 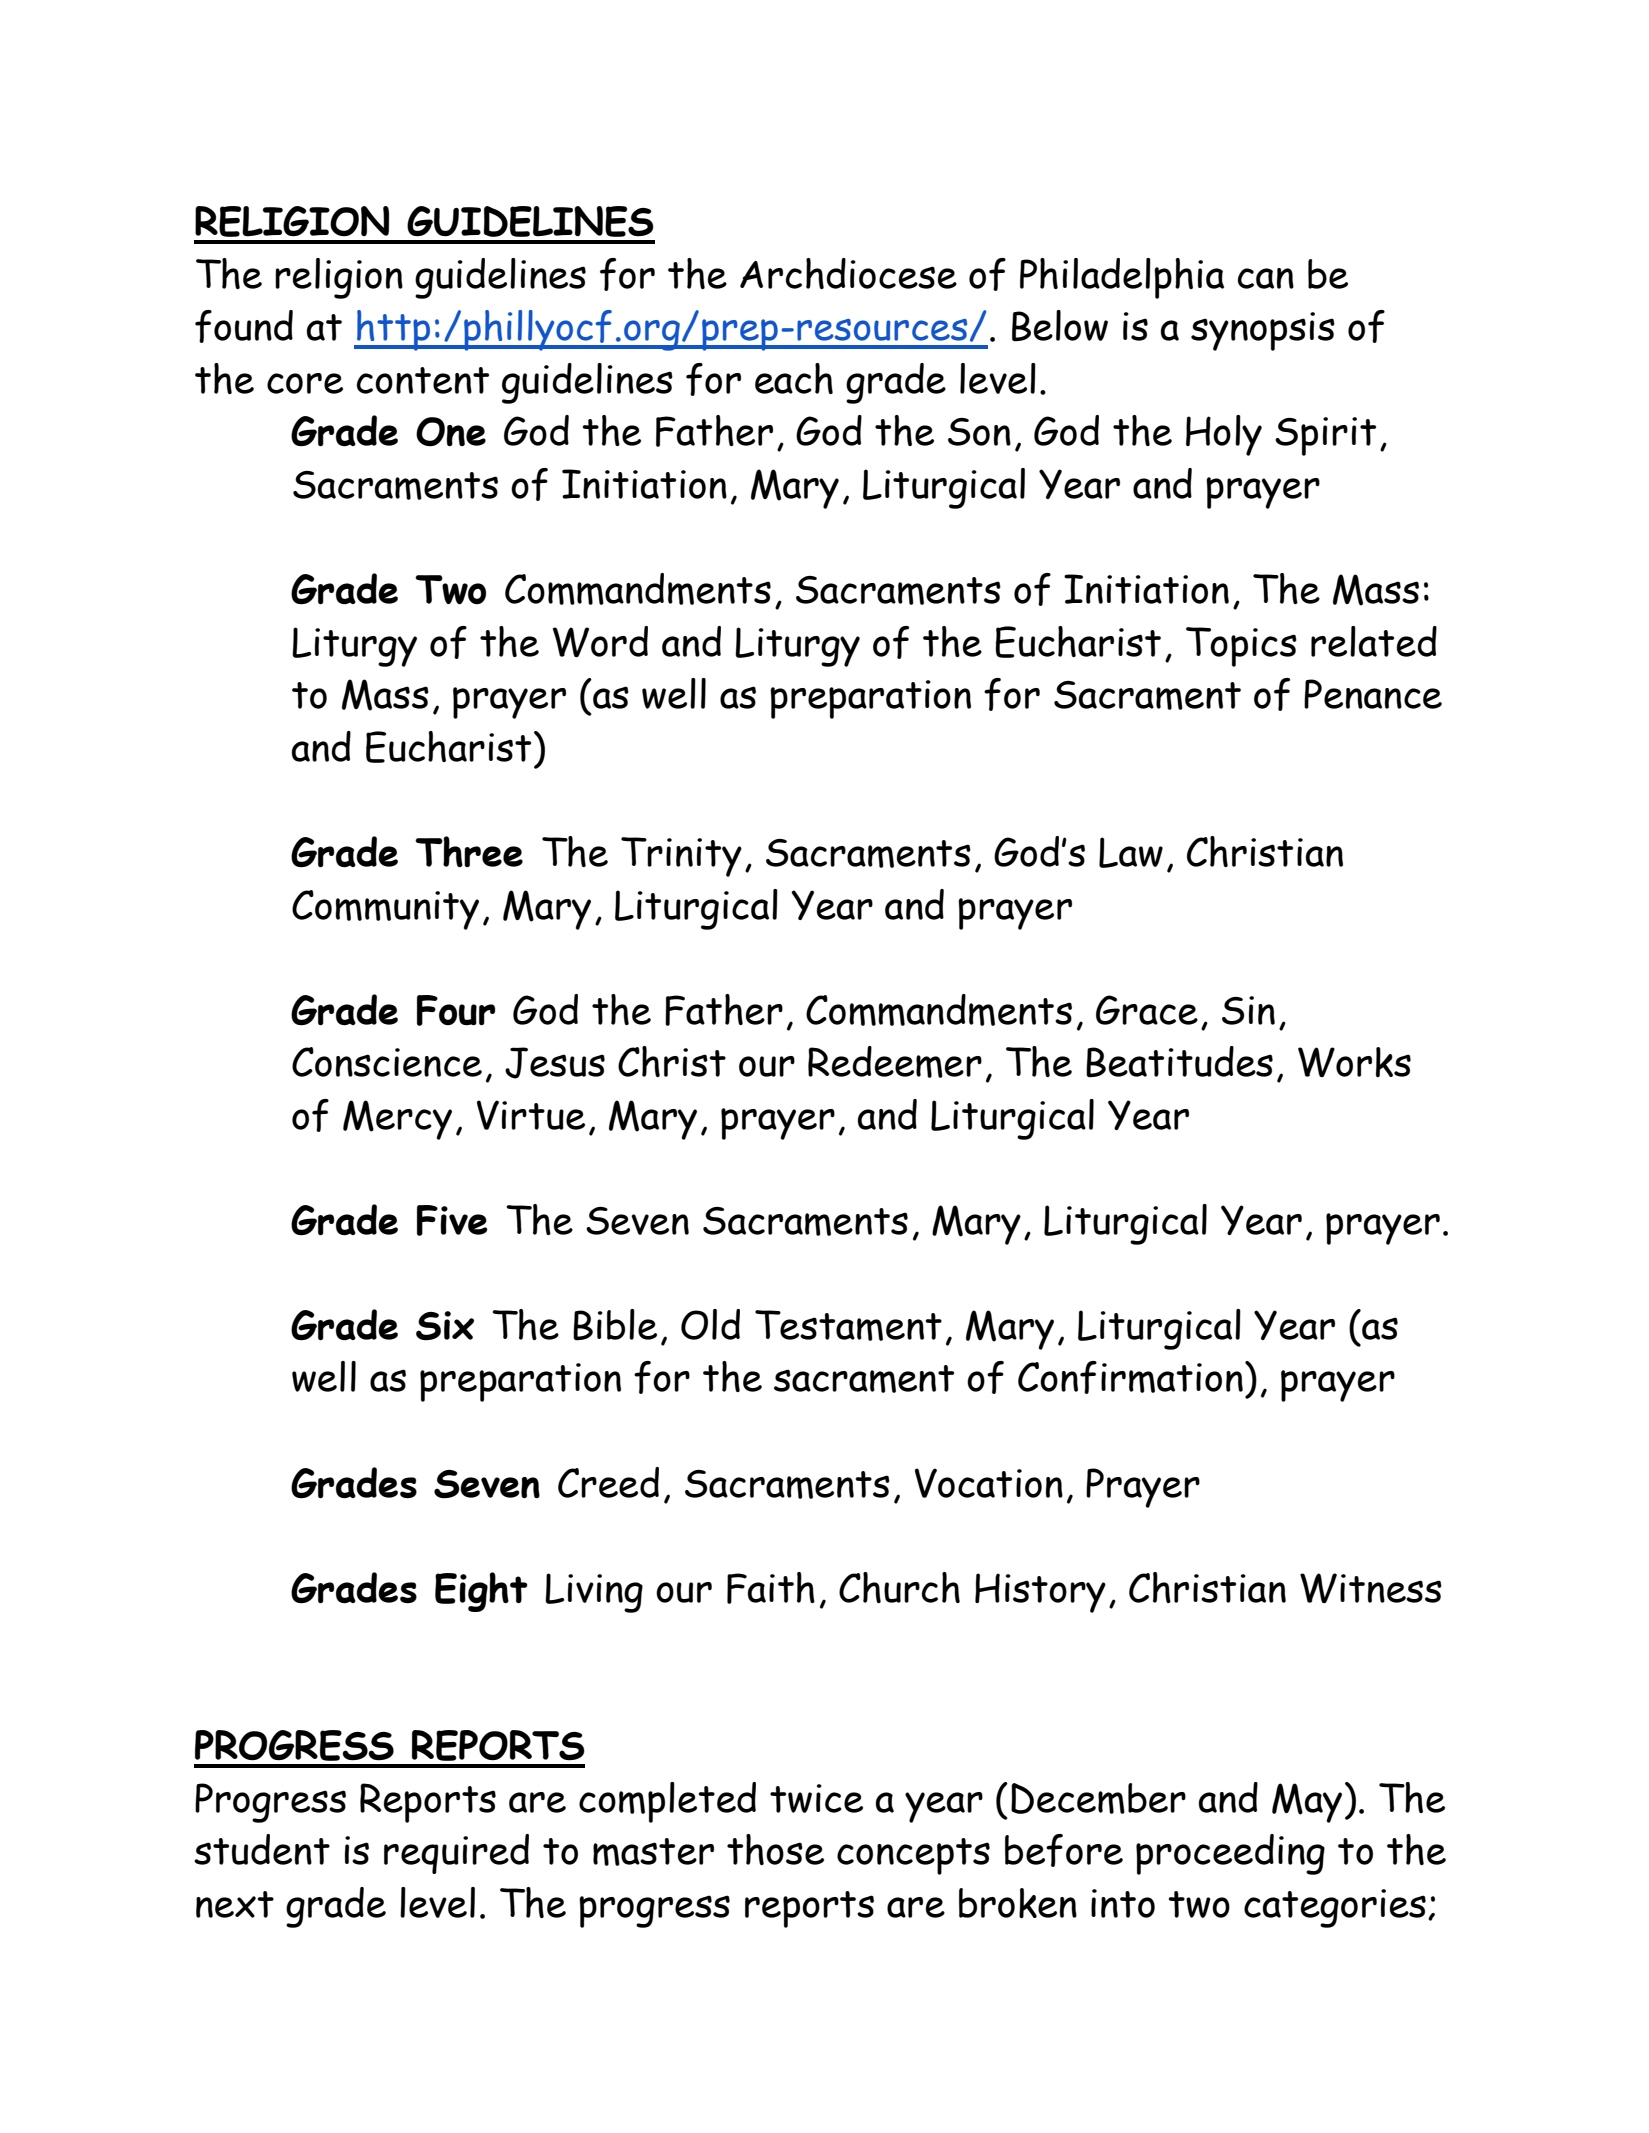 What do you see at coordinates (456, 1854) in the screenshot?
I see `required` at bounding box center [456, 1854].
